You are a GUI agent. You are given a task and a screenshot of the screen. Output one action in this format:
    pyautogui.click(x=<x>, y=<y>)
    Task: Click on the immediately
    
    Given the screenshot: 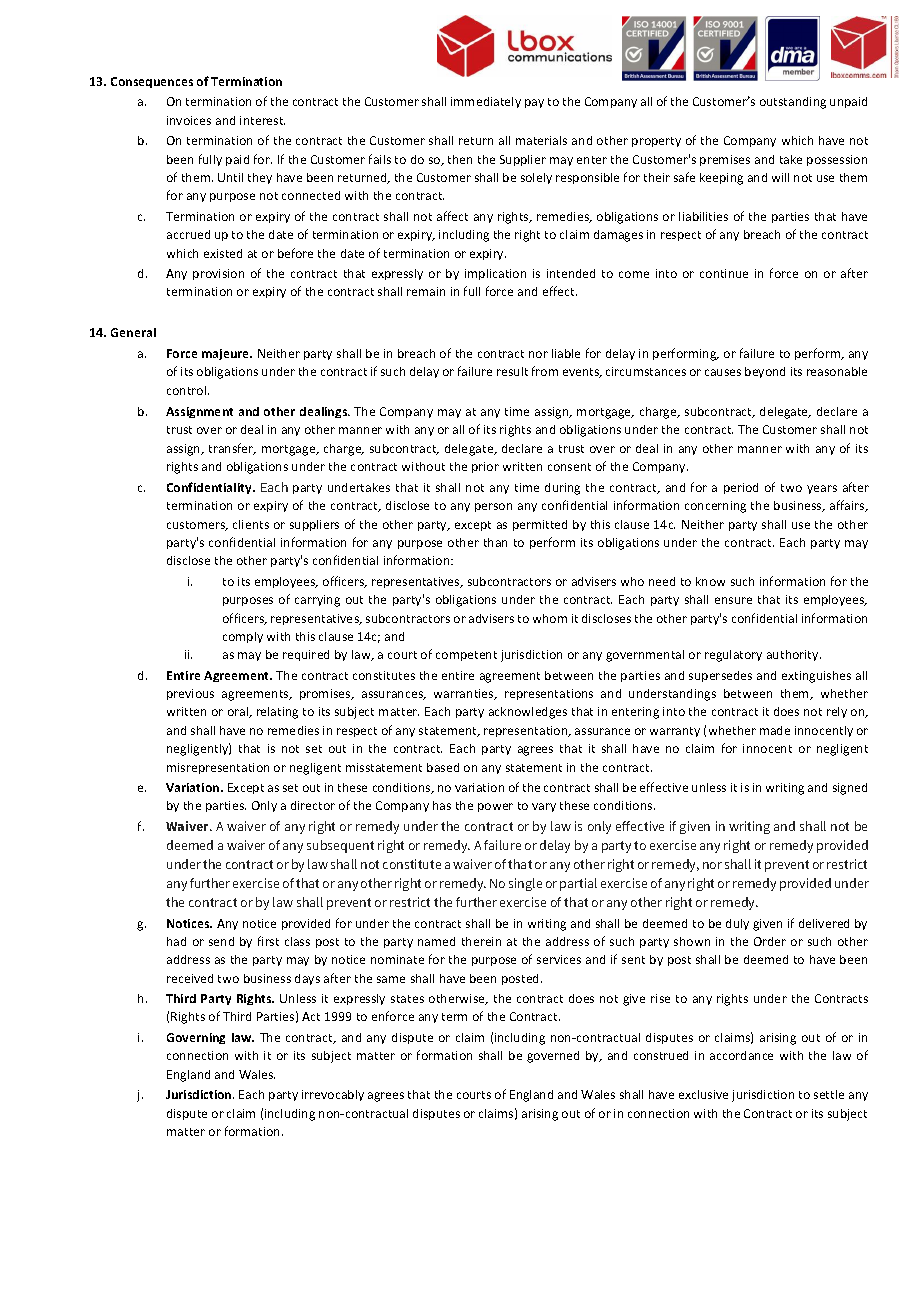 What is the action you would take?
    pyautogui.click(x=486, y=102)
